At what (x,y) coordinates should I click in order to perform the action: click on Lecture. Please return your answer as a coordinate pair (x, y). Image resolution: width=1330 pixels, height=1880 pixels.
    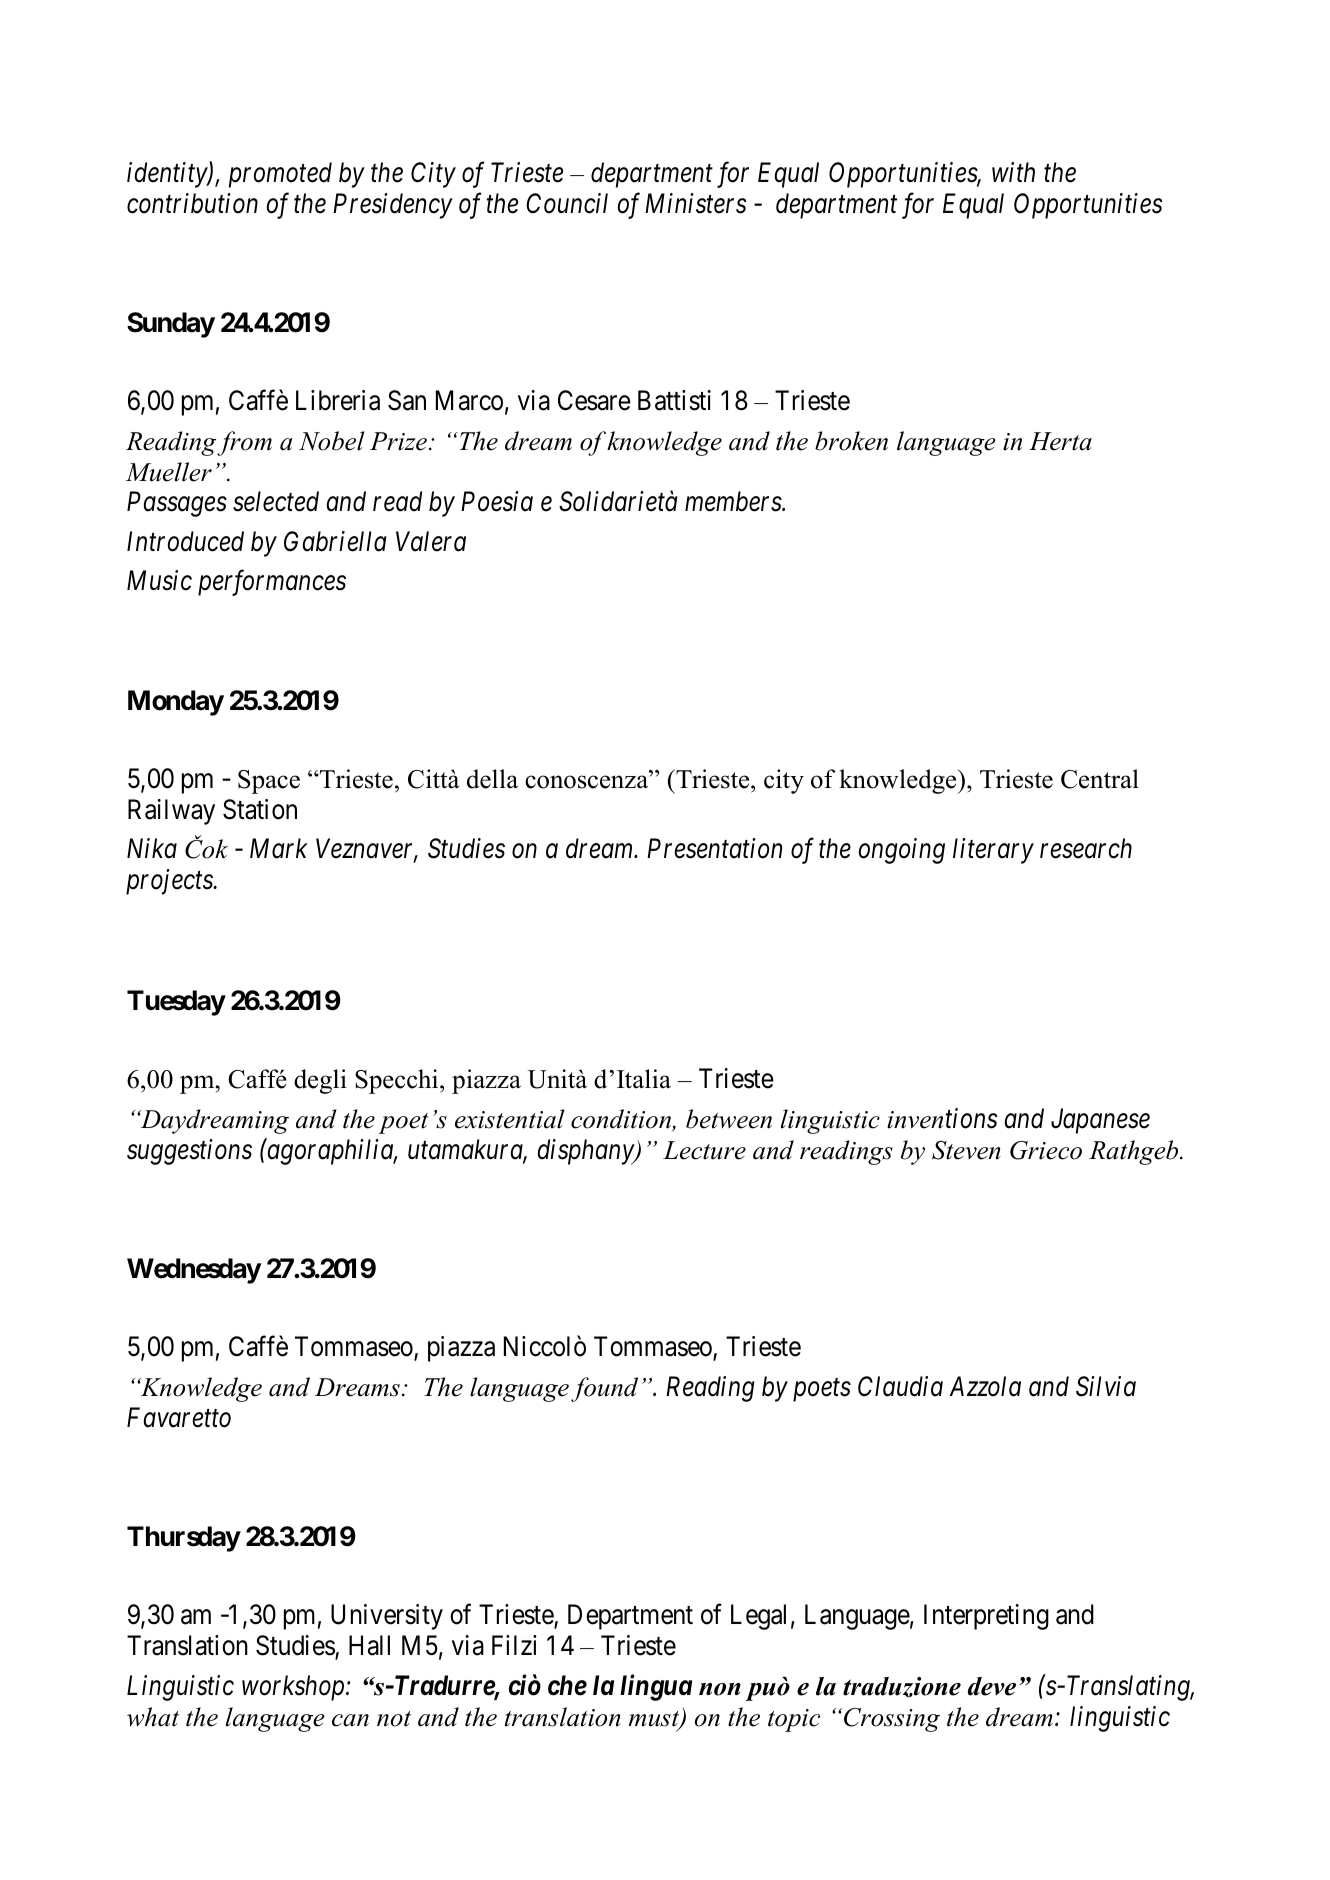
    Looking at the image, I should click on (704, 1150).
